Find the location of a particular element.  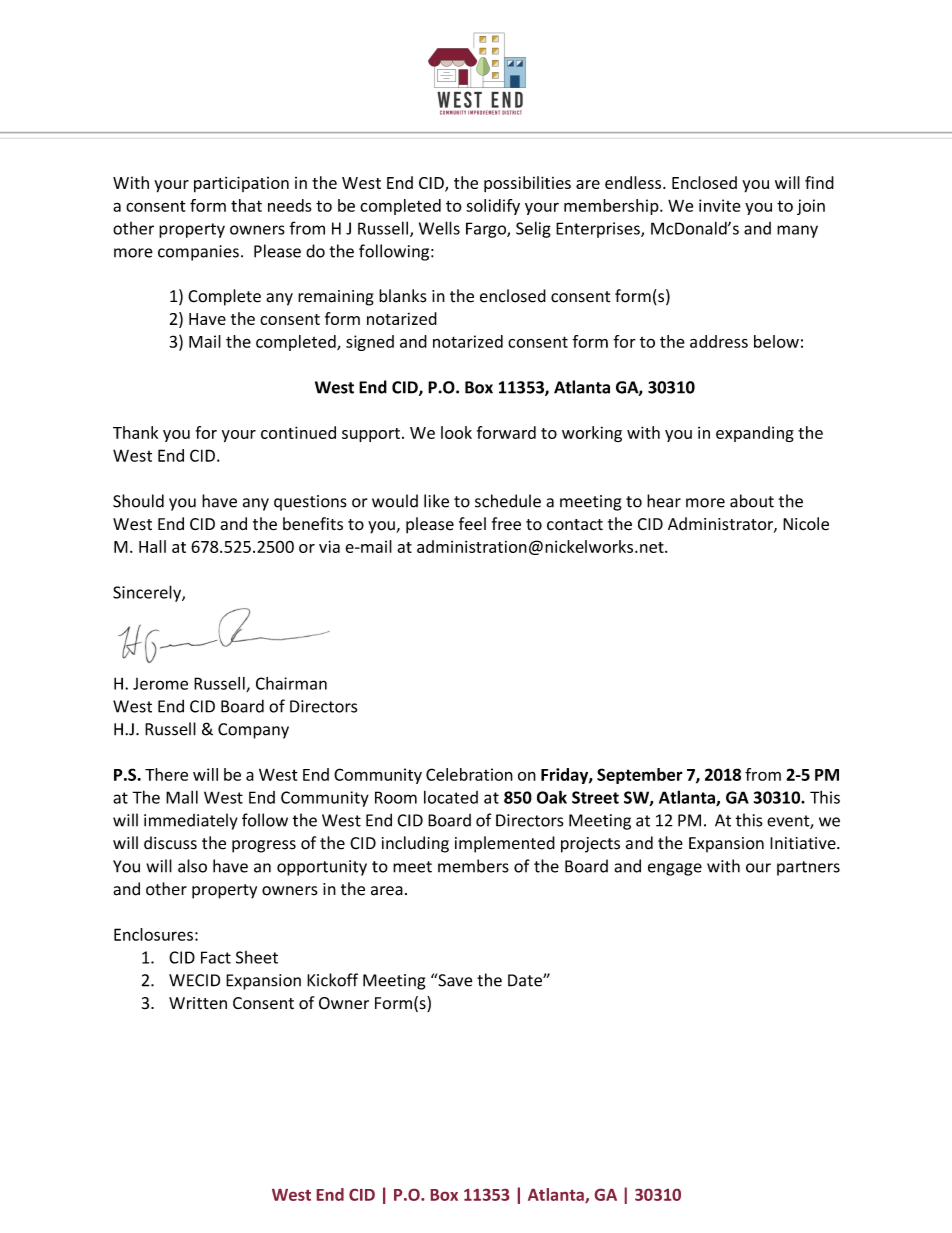

Mall is located at coordinates (182, 797).
